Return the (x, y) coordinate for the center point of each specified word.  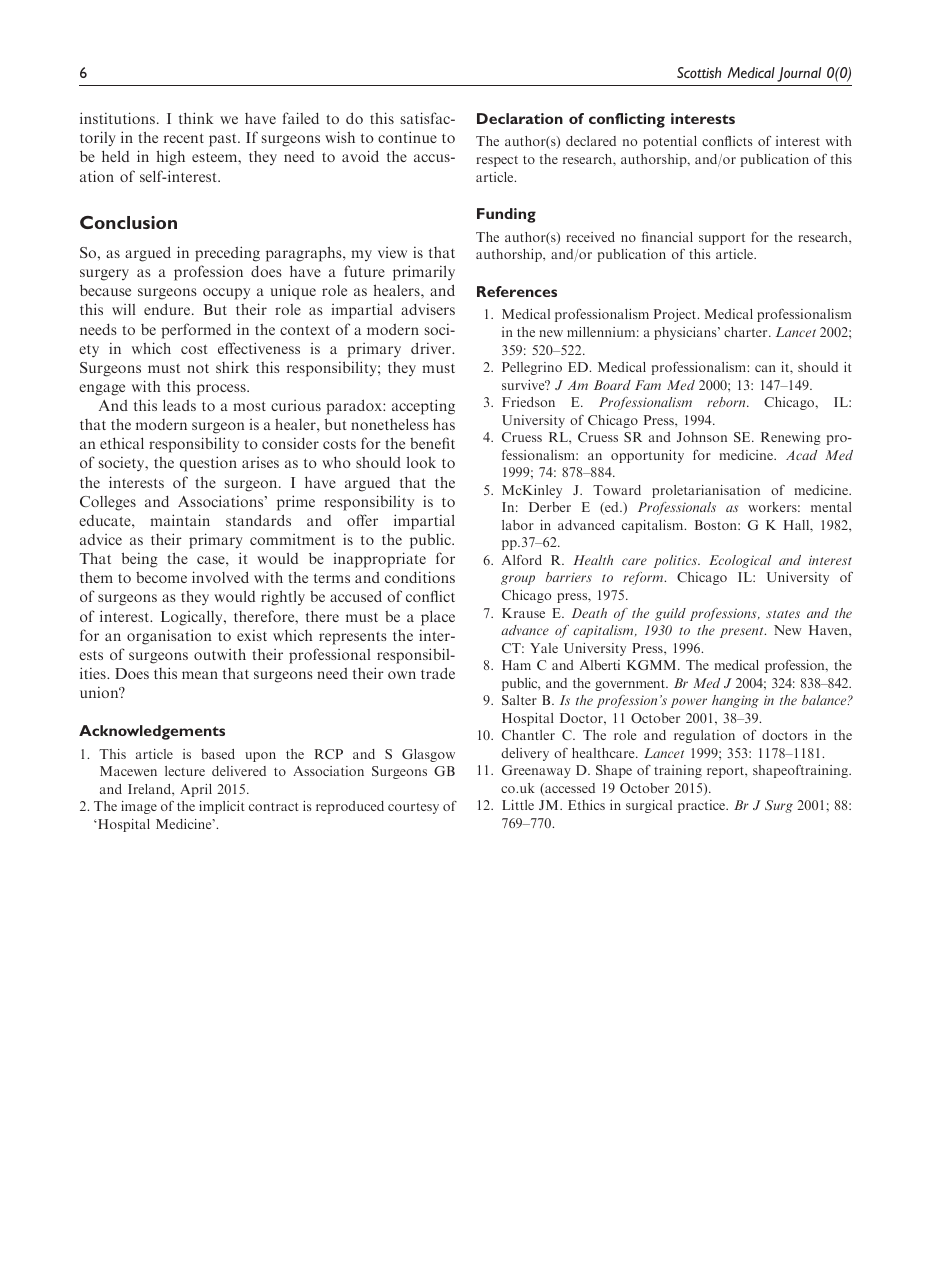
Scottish (699, 72)
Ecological (740, 561)
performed (196, 331)
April (196, 790)
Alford (522, 560)
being (140, 560)
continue (407, 137)
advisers (428, 309)
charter (747, 332)
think (196, 118)
